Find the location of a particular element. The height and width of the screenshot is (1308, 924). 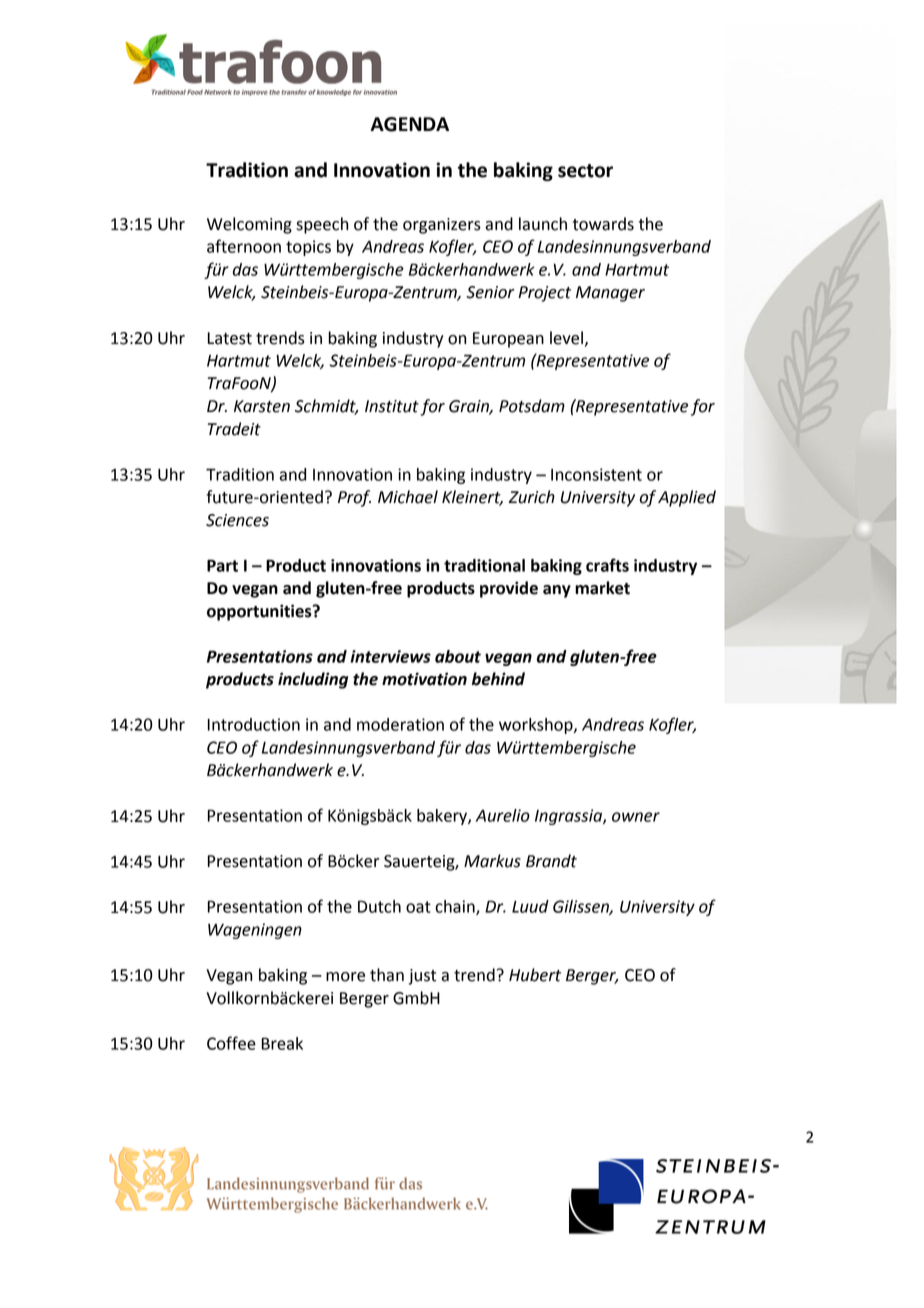

European is located at coordinates (508, 340).
